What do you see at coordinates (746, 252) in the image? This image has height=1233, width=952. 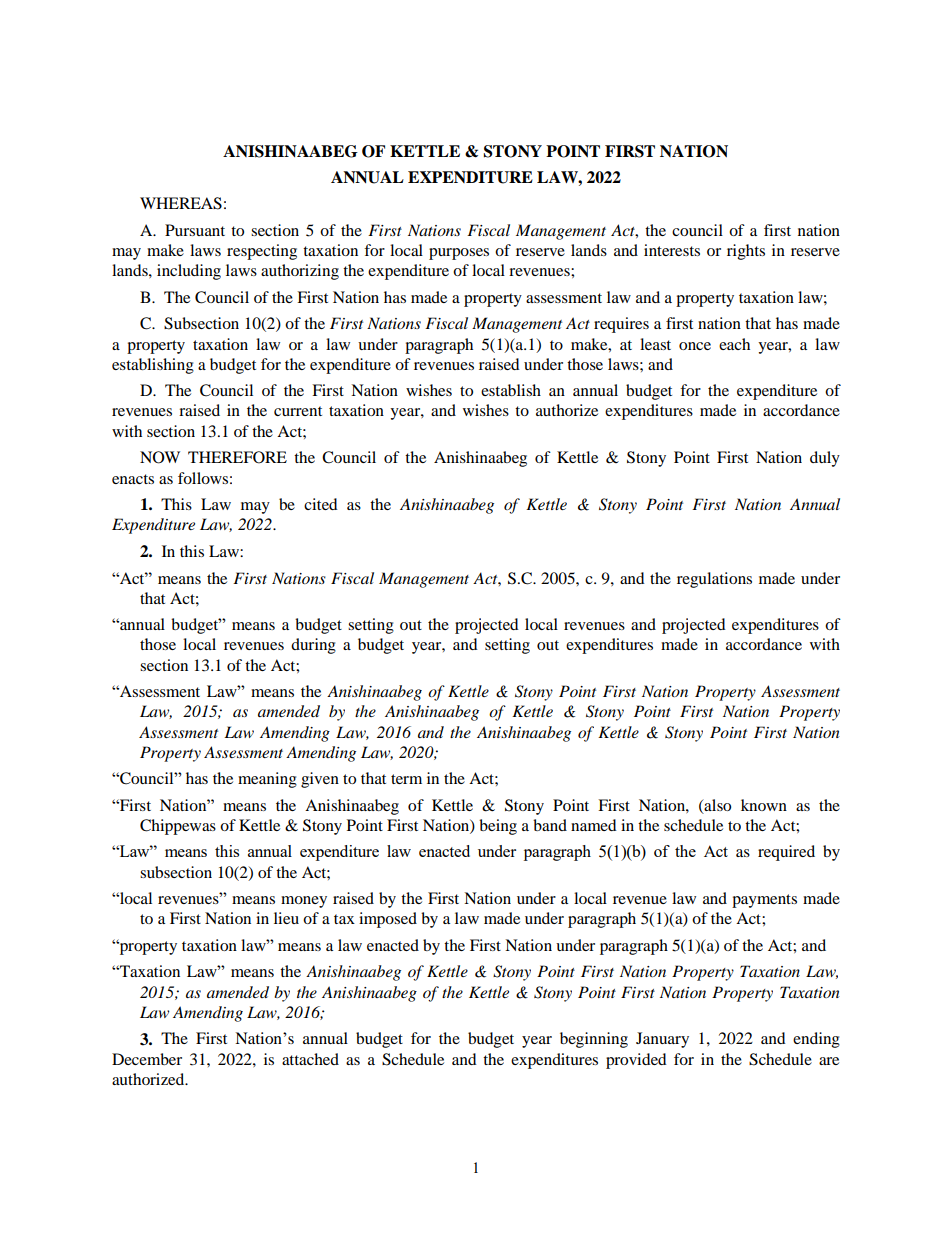 I see `rights` at bounding box center [746, 252].
